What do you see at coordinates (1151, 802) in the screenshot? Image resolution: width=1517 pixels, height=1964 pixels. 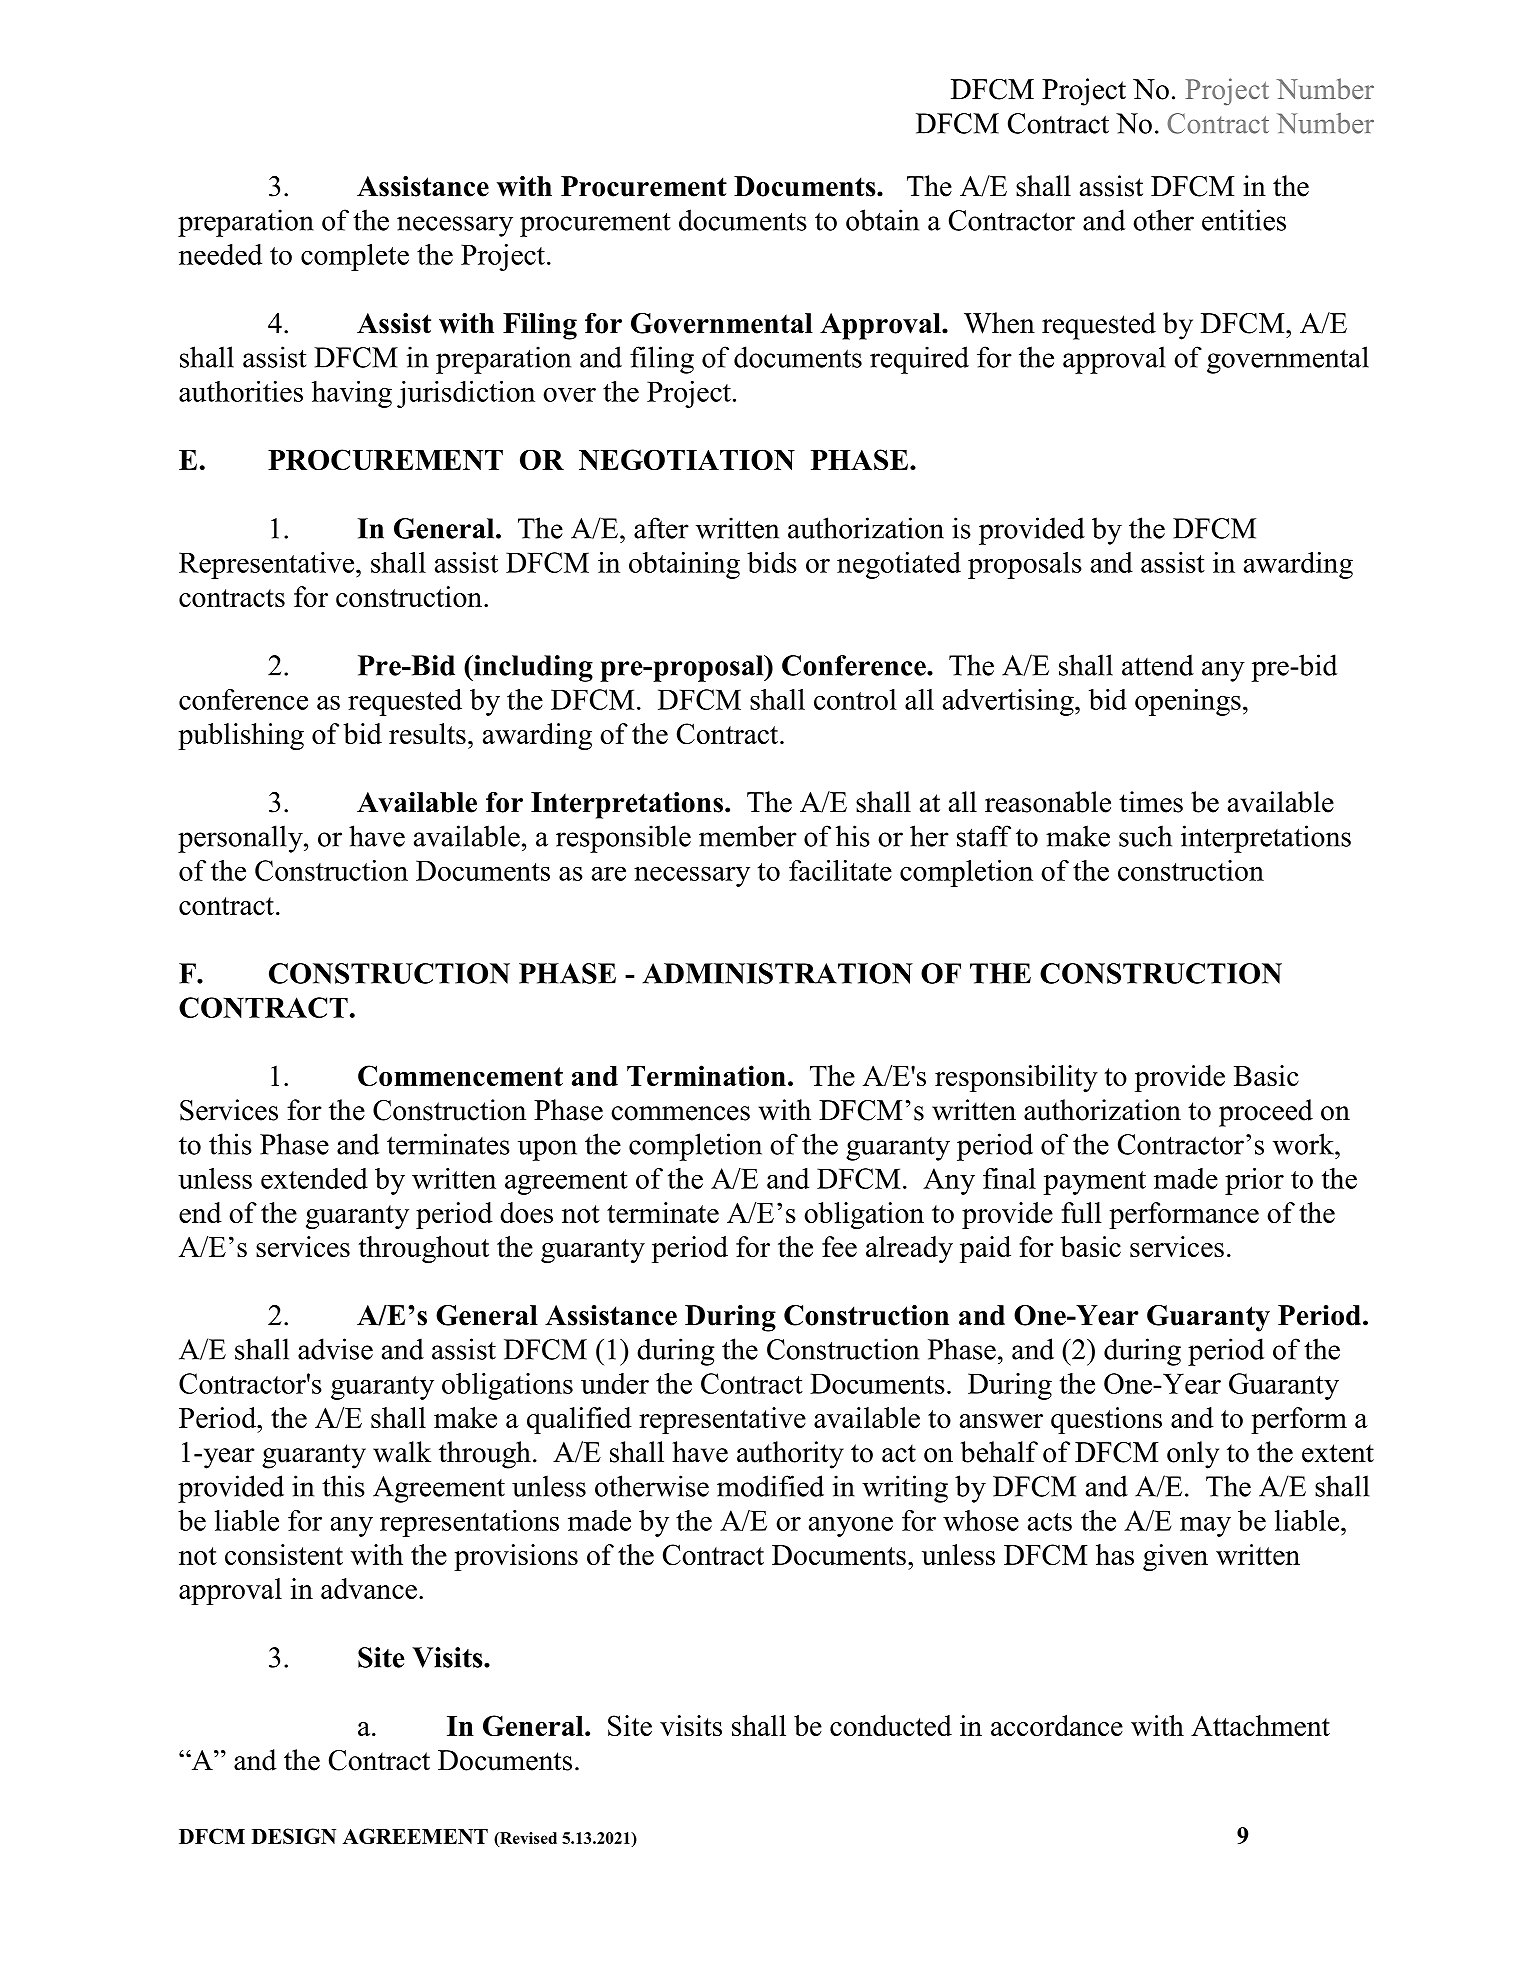 I see `times` at bounding box center [1151, 802].
